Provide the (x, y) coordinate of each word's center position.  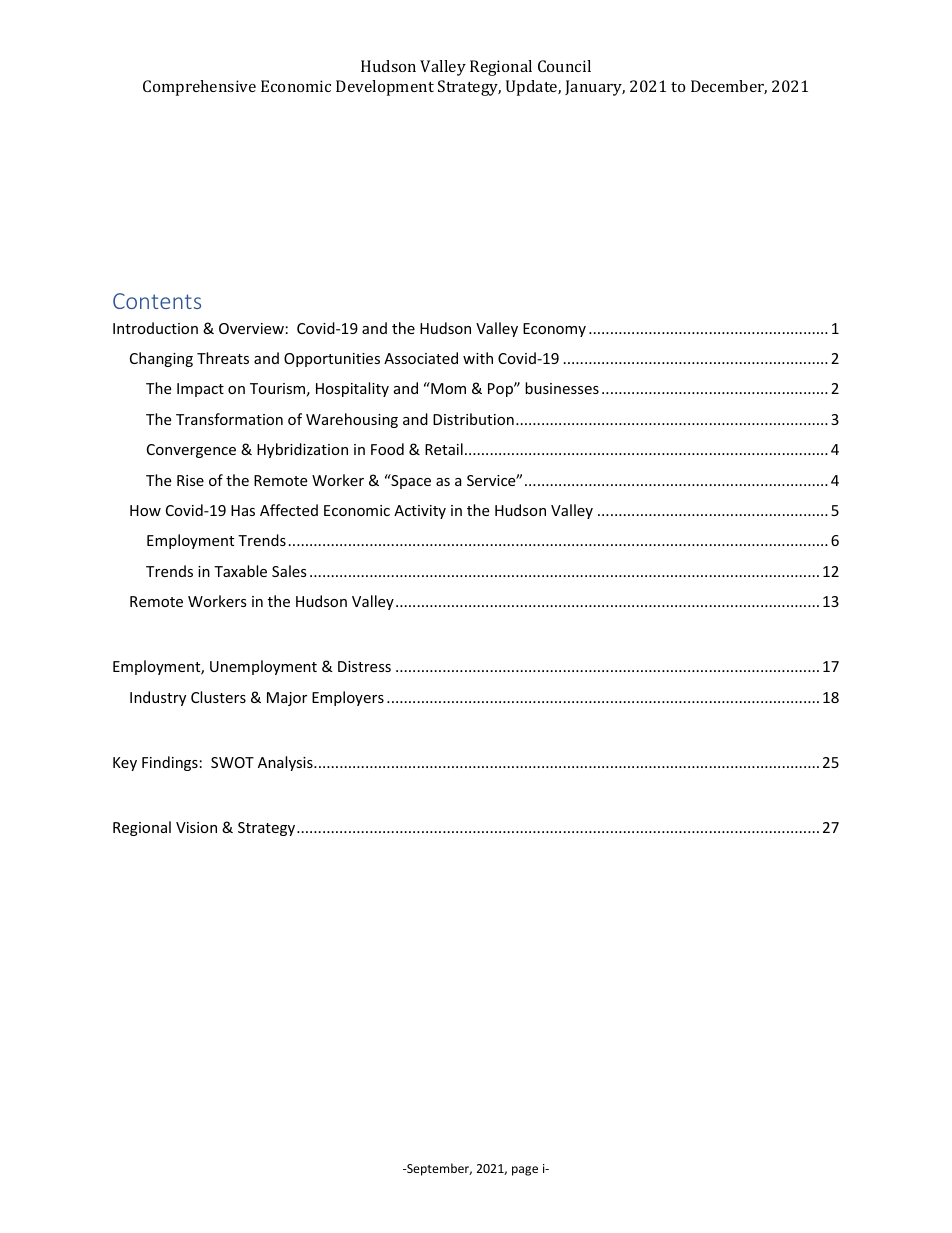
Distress (364, 666)
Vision (196, 827)
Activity (420, 512)
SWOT (232, 762)
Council (564, 66)
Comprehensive (199, 88)
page (525, 1171)
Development (385, 88)
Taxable (240, 571)
